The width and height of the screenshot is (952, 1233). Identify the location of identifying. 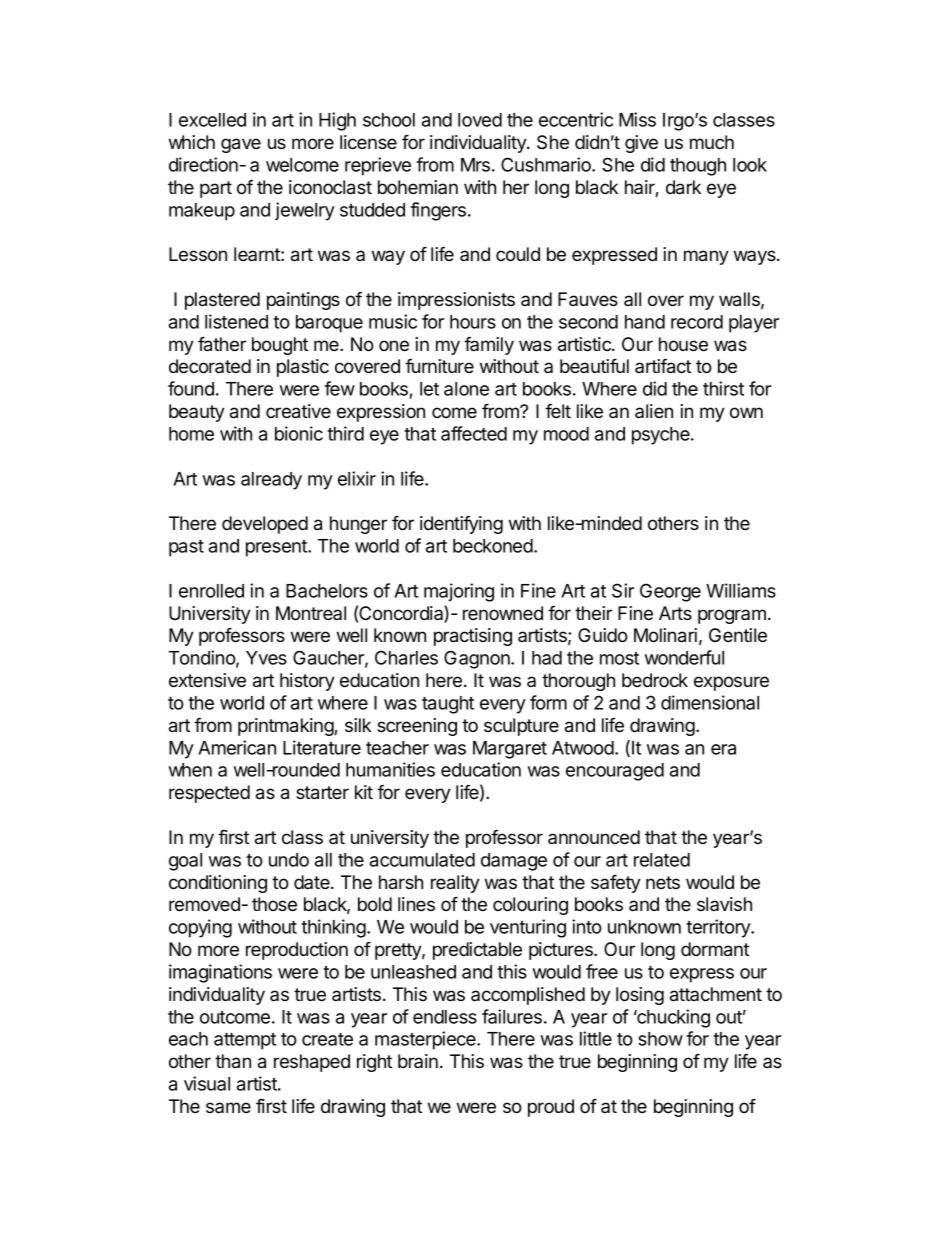
(461, 524).
